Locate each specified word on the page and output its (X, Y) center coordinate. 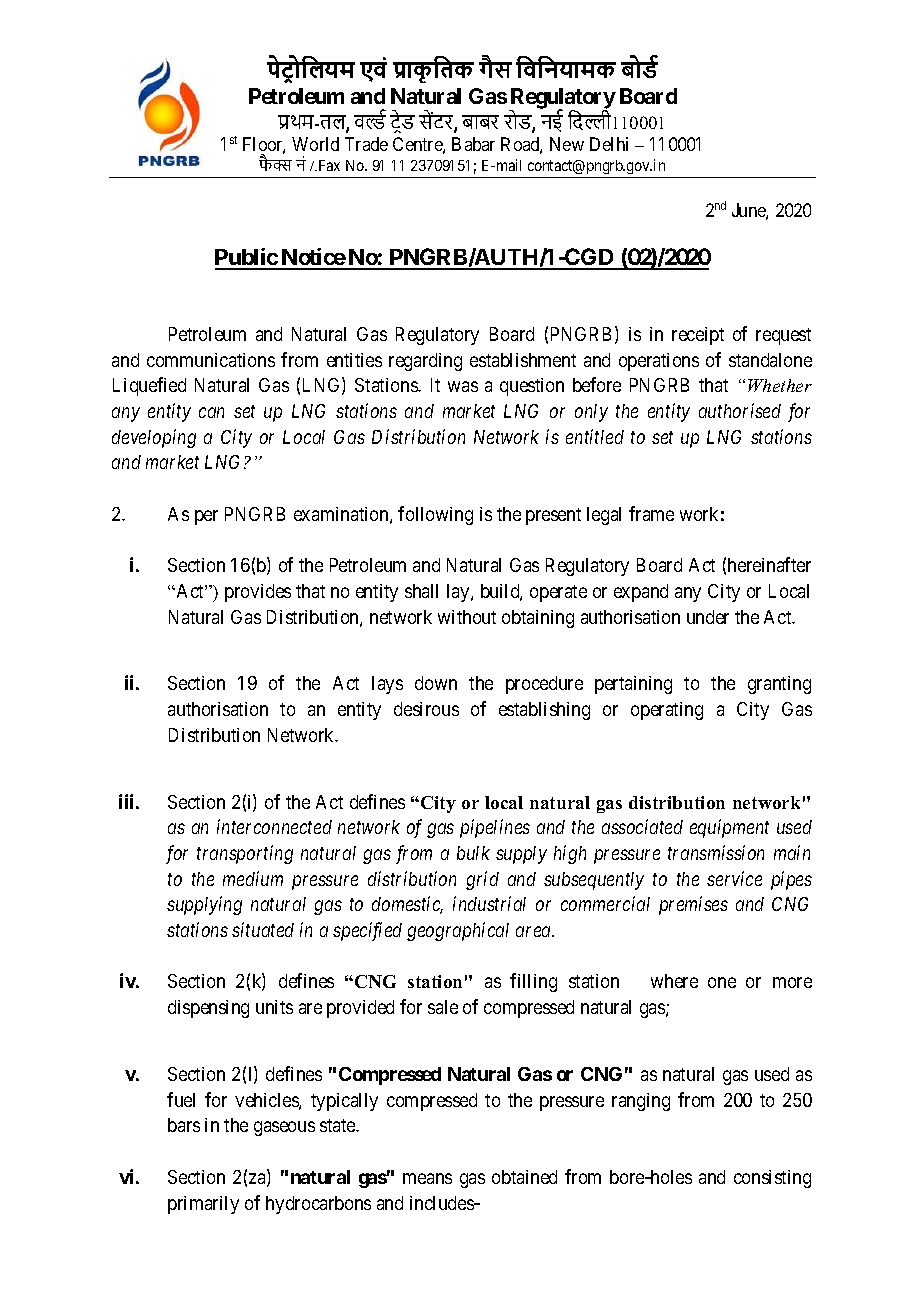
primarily (203, 1205)
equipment (729, 829)
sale (443, 1007)
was (463, 387)
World (315, 144)
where (674, 981)
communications (211, 360)
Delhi (609, 144)
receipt (698, 336)
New (567, 144)
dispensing (208, 1009)
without (467, 617)
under (708, 617)
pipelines (495, 828)
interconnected (274, 826)
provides (258, 593)
